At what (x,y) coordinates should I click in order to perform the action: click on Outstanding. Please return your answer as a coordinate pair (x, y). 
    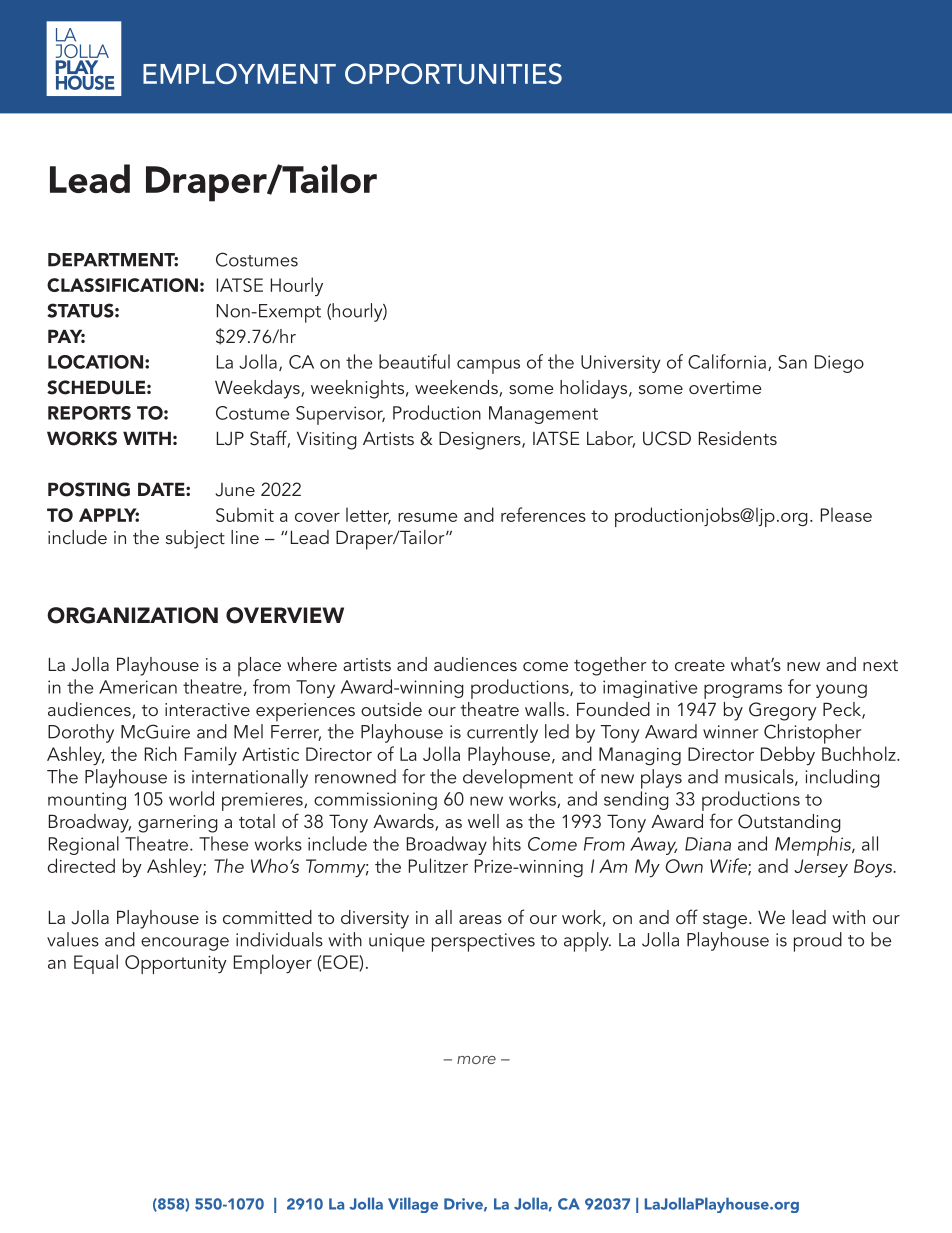
    Looking at the image, I should click on (789, 823).
